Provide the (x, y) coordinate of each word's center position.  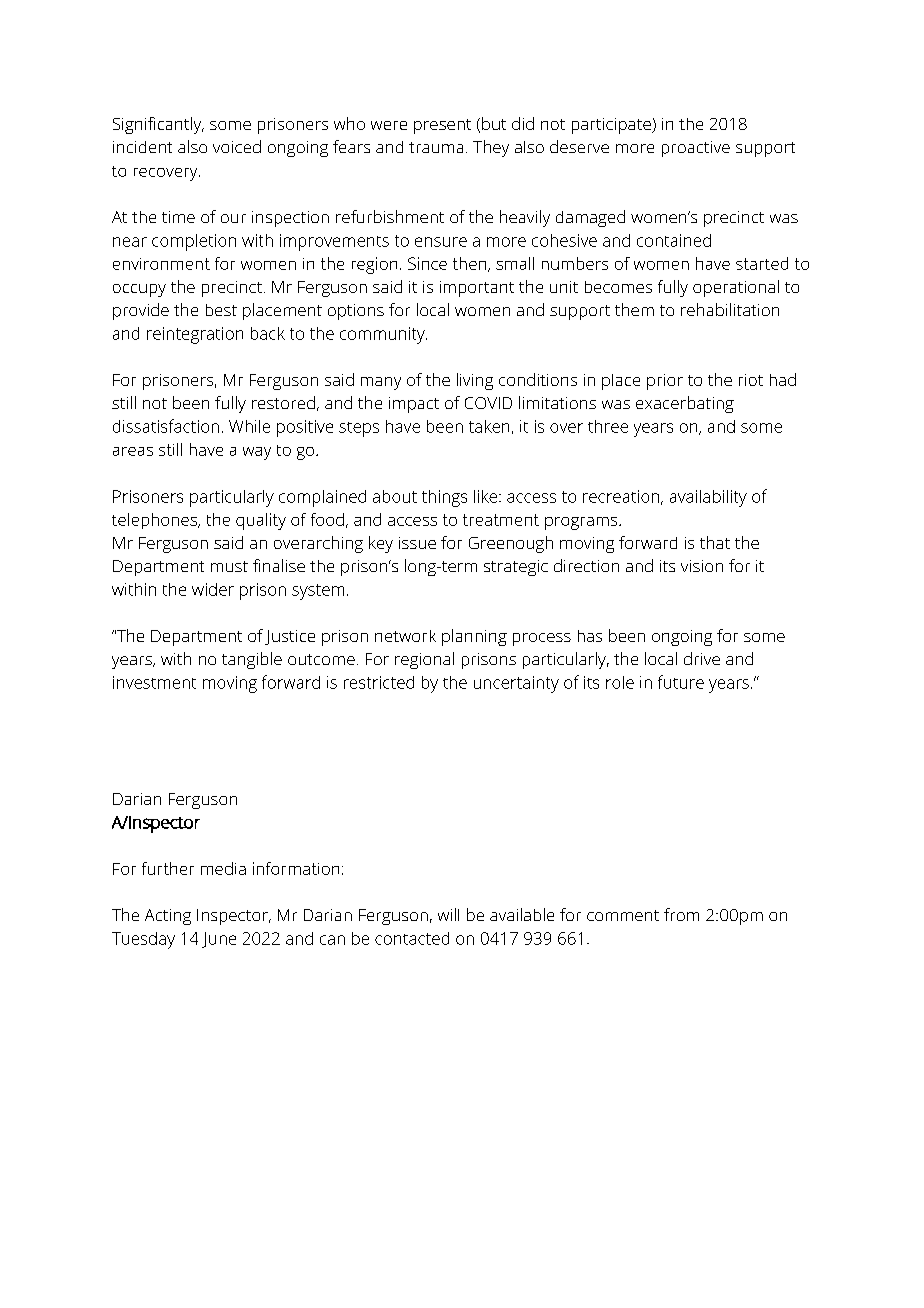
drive (702, 658)
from (681, 914)
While (249, 426)
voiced (237, 146)
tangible (252, 660)
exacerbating (685, 404)
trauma (436, 147)
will (448, 914)
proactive (696, 149)
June (219, 940)
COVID (488, 403)
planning (474, 637)
